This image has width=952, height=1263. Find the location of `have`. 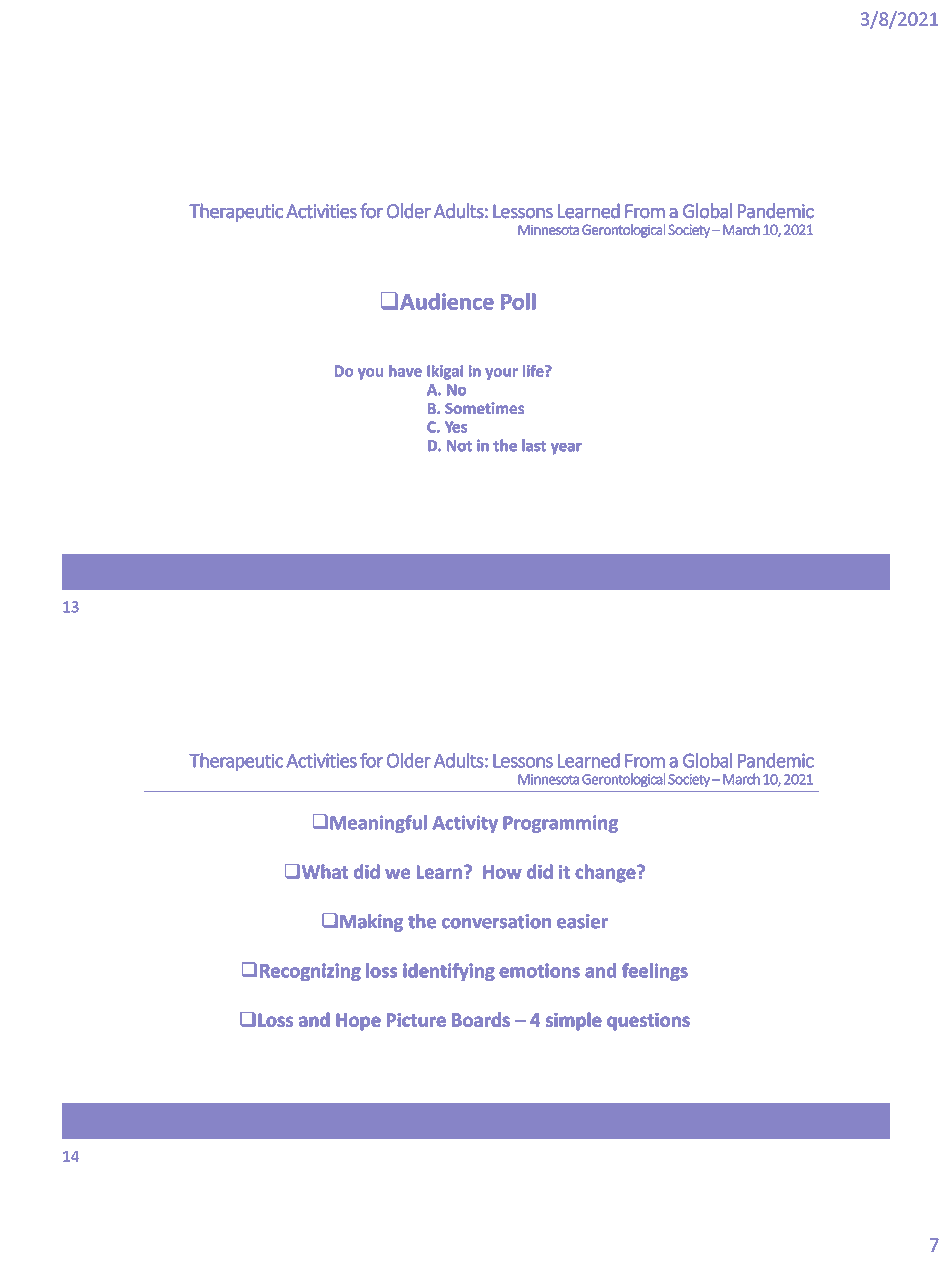

have is located at coordinates (405, 371).
